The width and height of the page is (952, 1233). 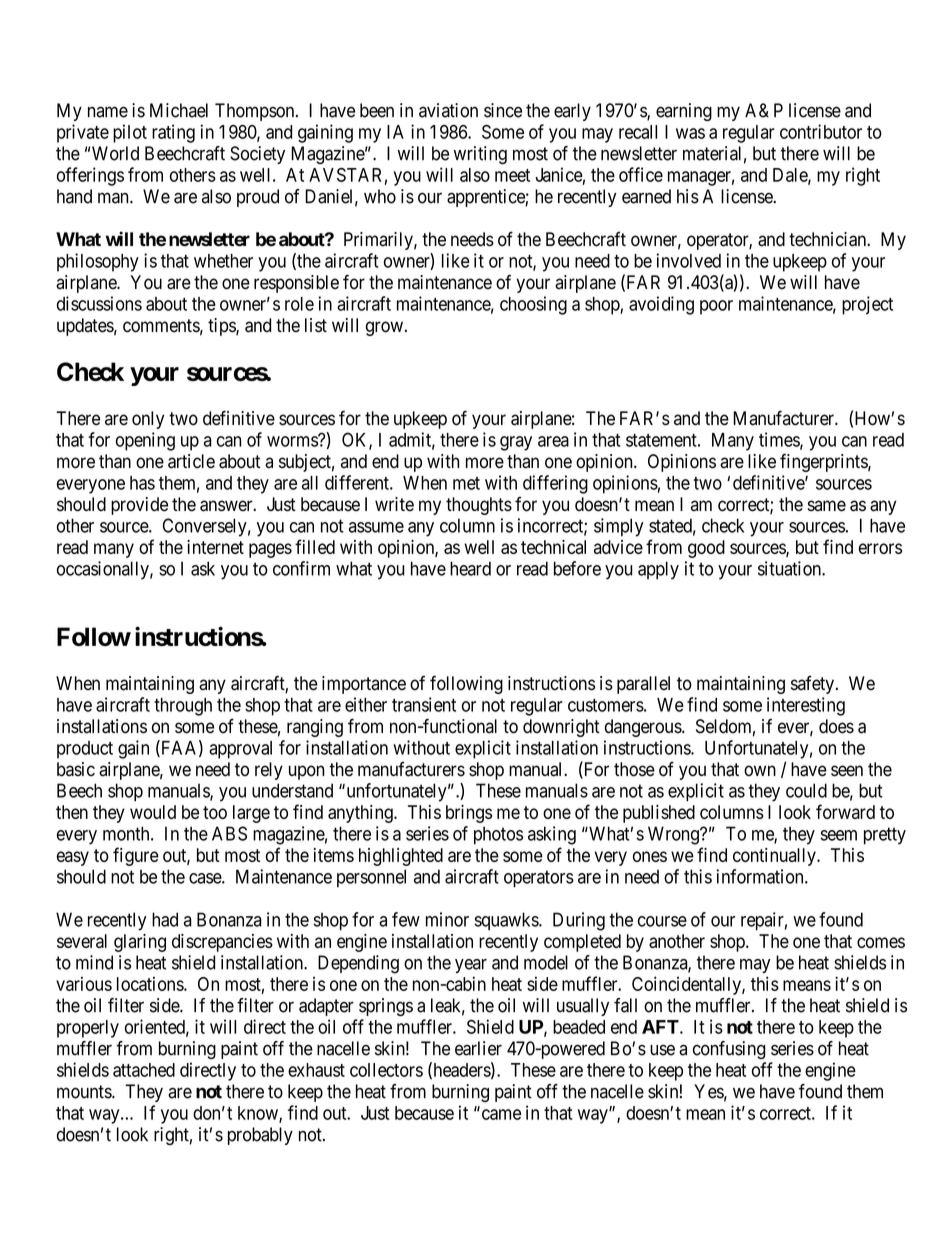 I want to click on photos, so click(x=498, y=835).
